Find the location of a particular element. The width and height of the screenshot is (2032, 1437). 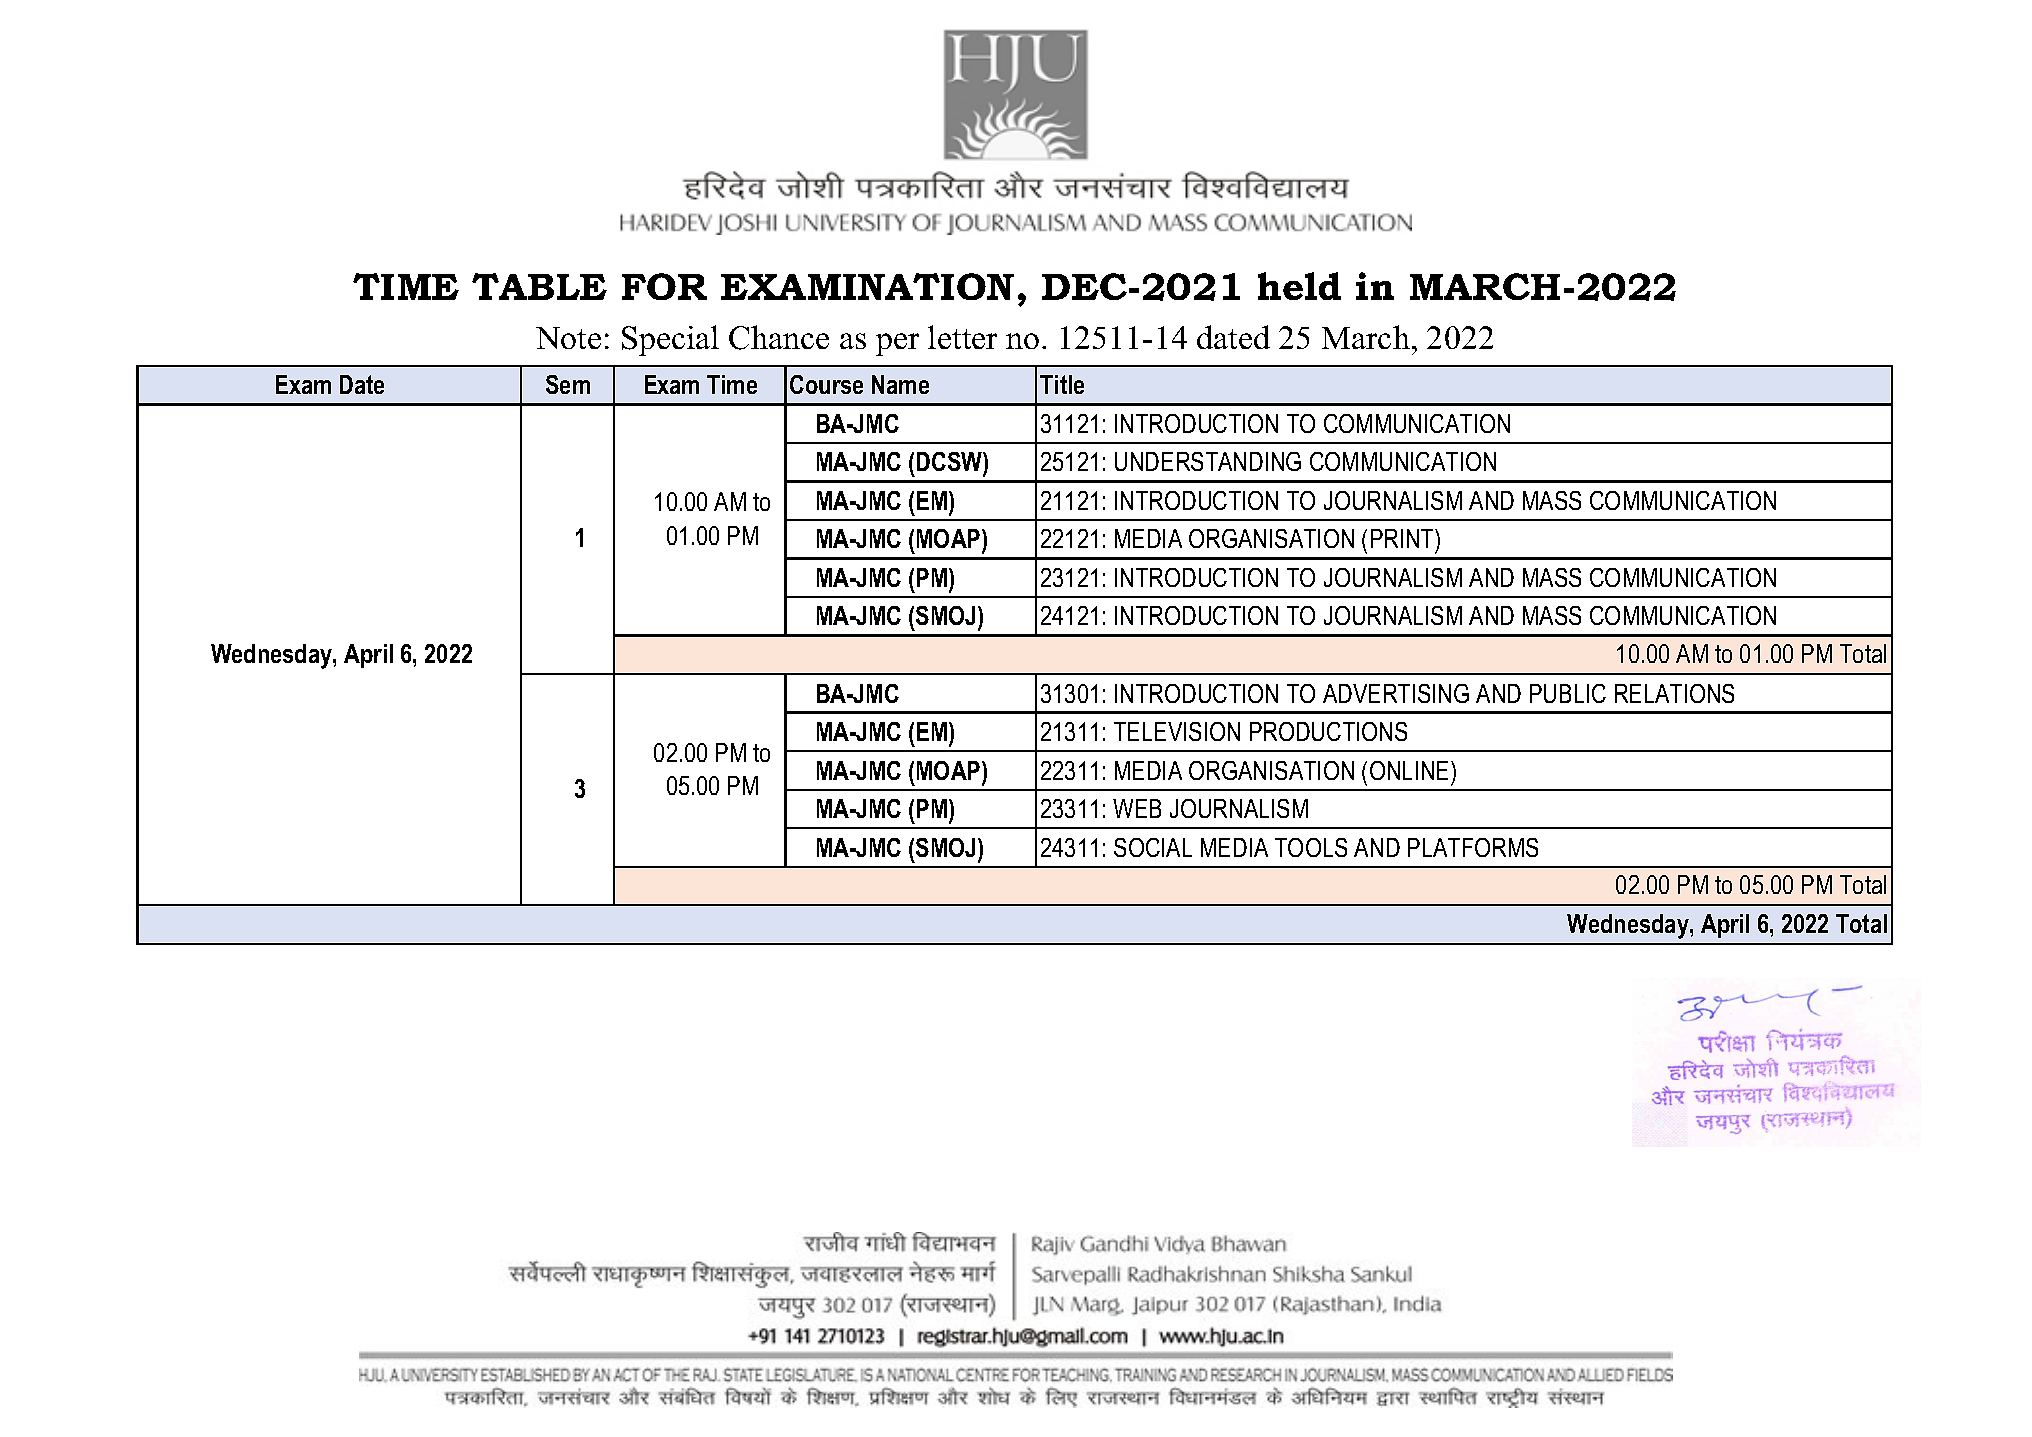

held is located at coordinates (1299, 286).
